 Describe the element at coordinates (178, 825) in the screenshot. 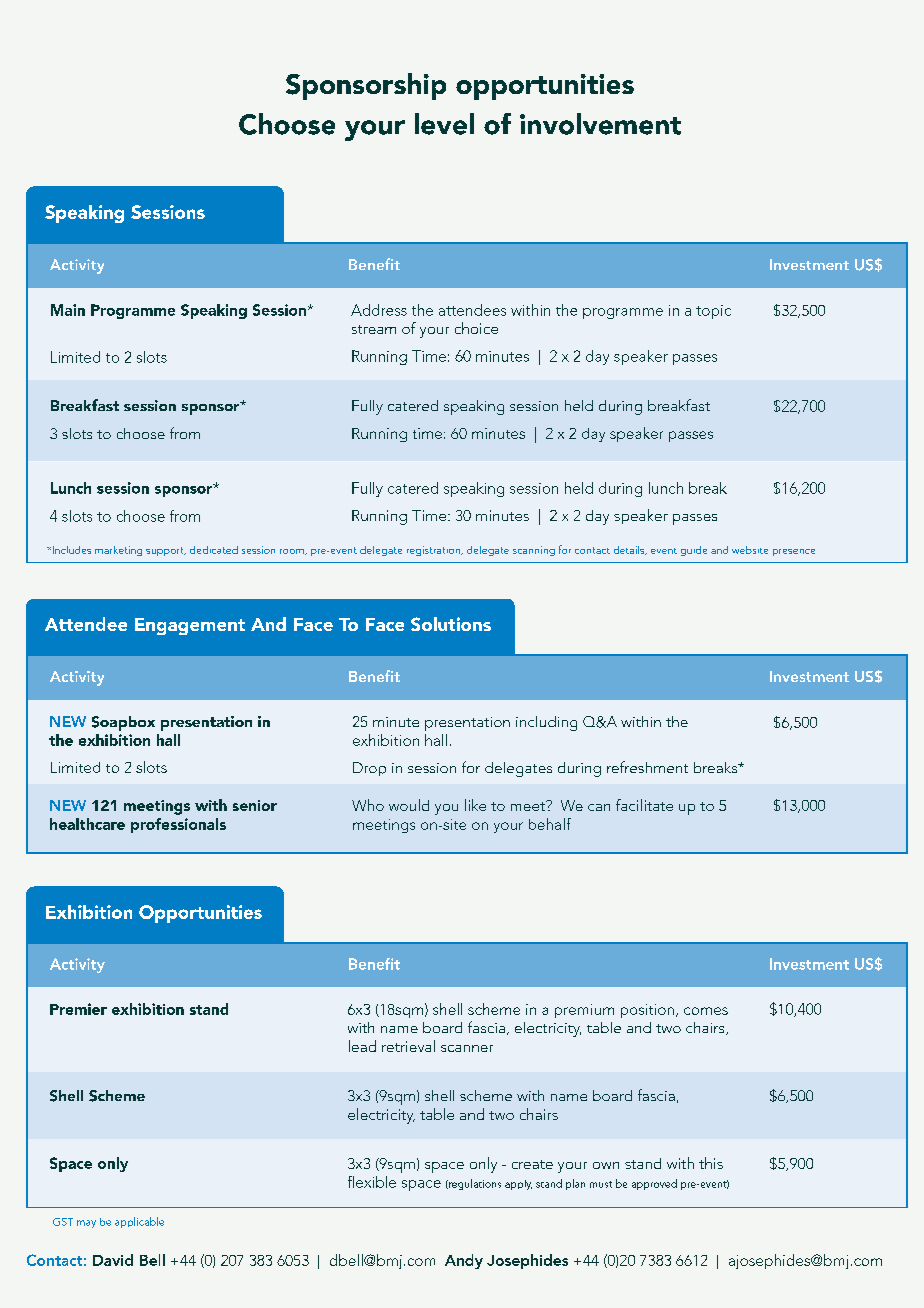

I see `professionals` at that location.
